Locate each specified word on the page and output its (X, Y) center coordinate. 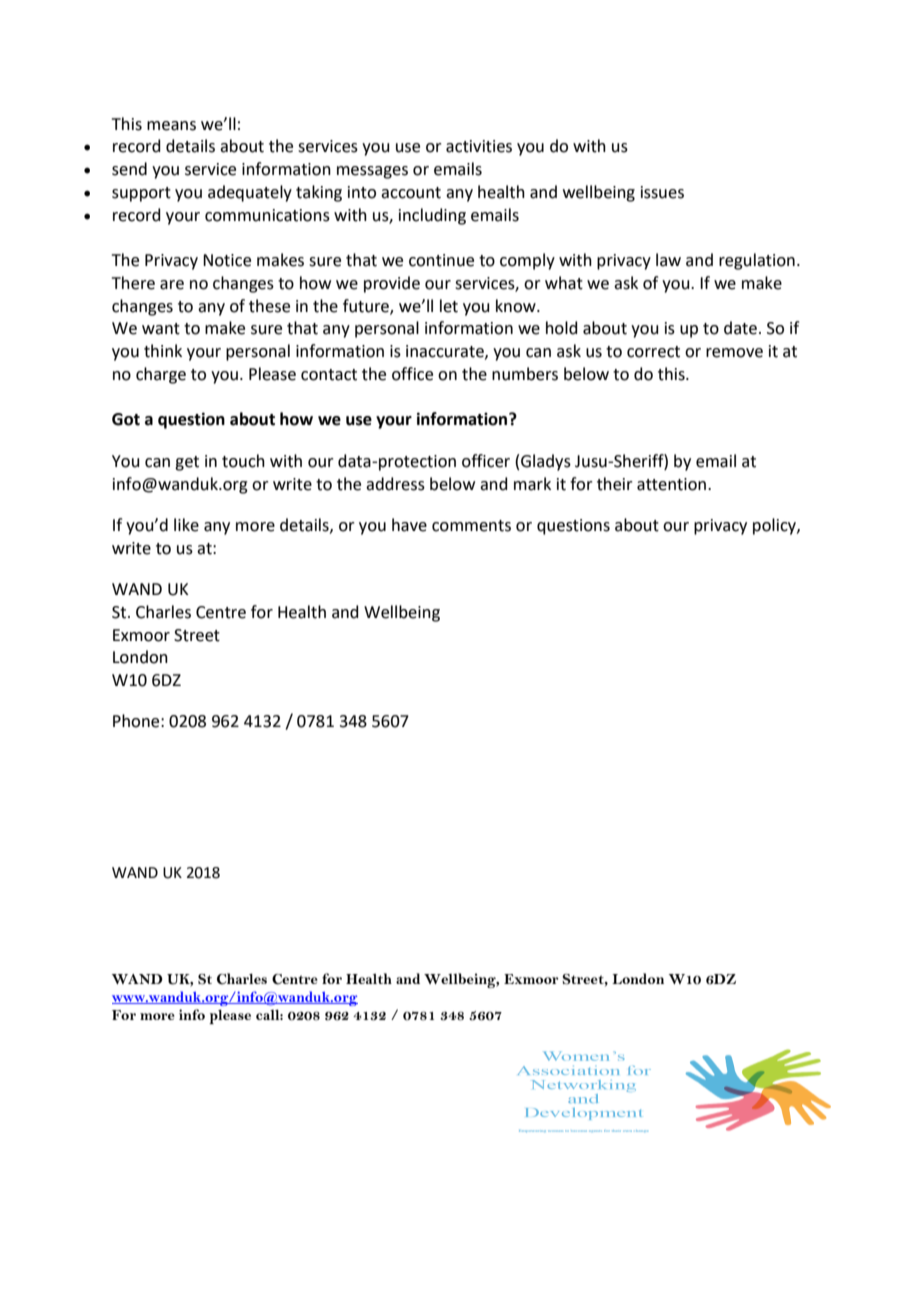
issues (662, 192)
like (186, 525)
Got (126, 419)
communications (267, 215)
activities (479, 146)
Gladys (546, 462)
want (161, 329)
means (171, 126)
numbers (525, 374)
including (432, 216)
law (668, 260)
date (740, 328)
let (449, 306)
